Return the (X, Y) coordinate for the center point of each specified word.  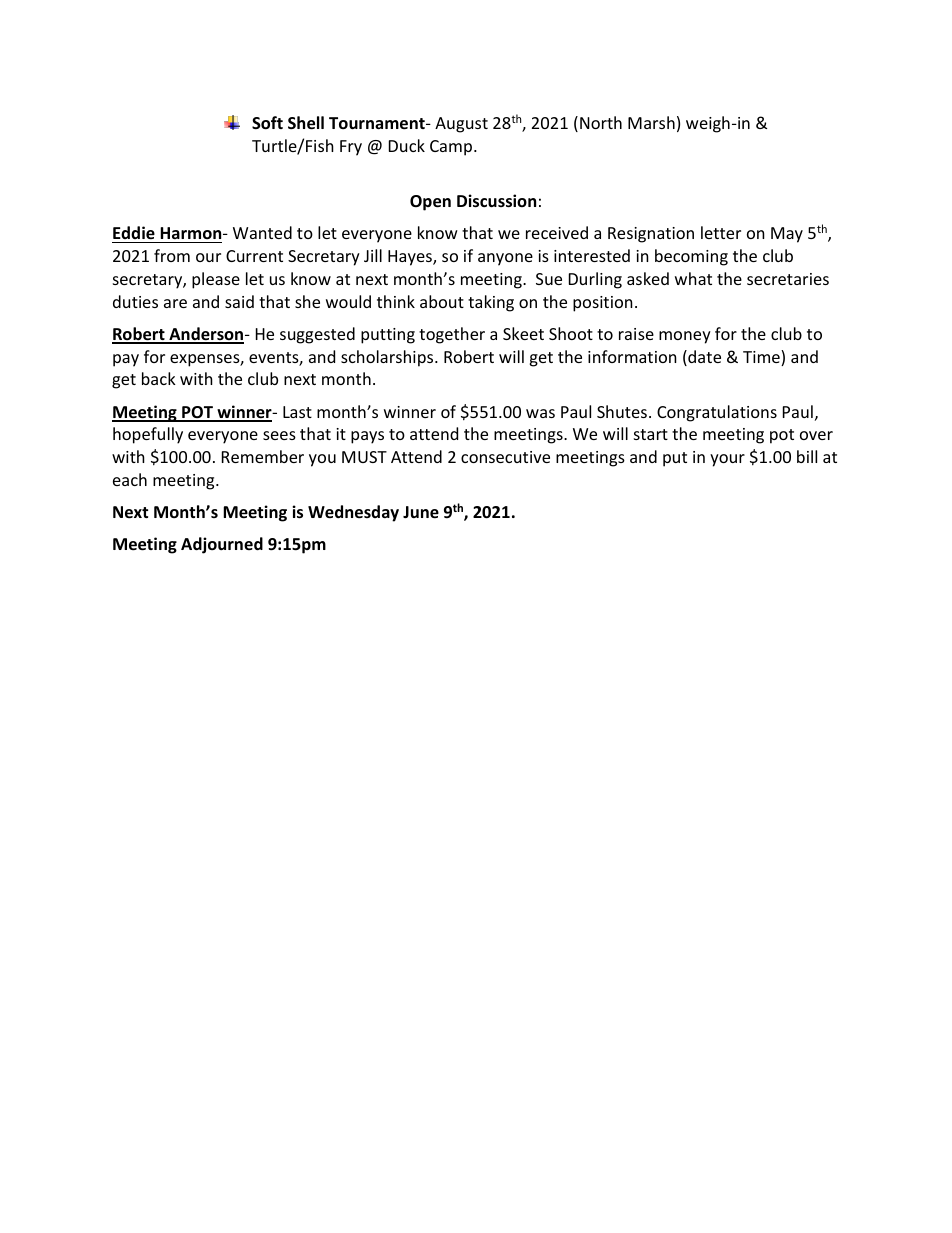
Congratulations (717, 413)
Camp (452, 148)
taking (491, 303)
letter (721, 232)
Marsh (651, 122)
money (685, 337)
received (557, 232)
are (175, 303)
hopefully (148, 435)
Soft (267, 123)
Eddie (134, 233)
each (130, 479)
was (540, 413)
